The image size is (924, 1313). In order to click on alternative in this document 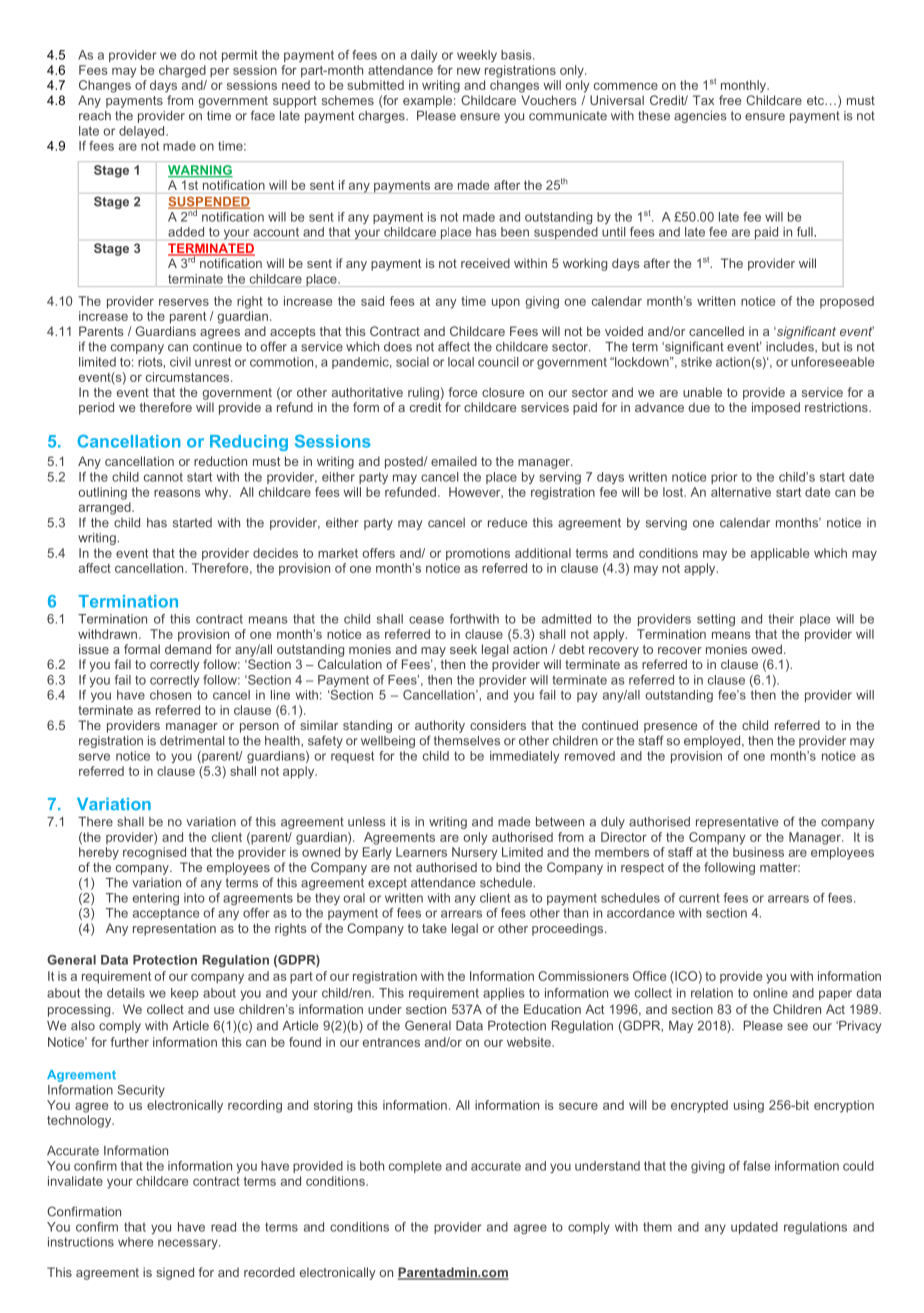, I will do `click(741, 492)`.
